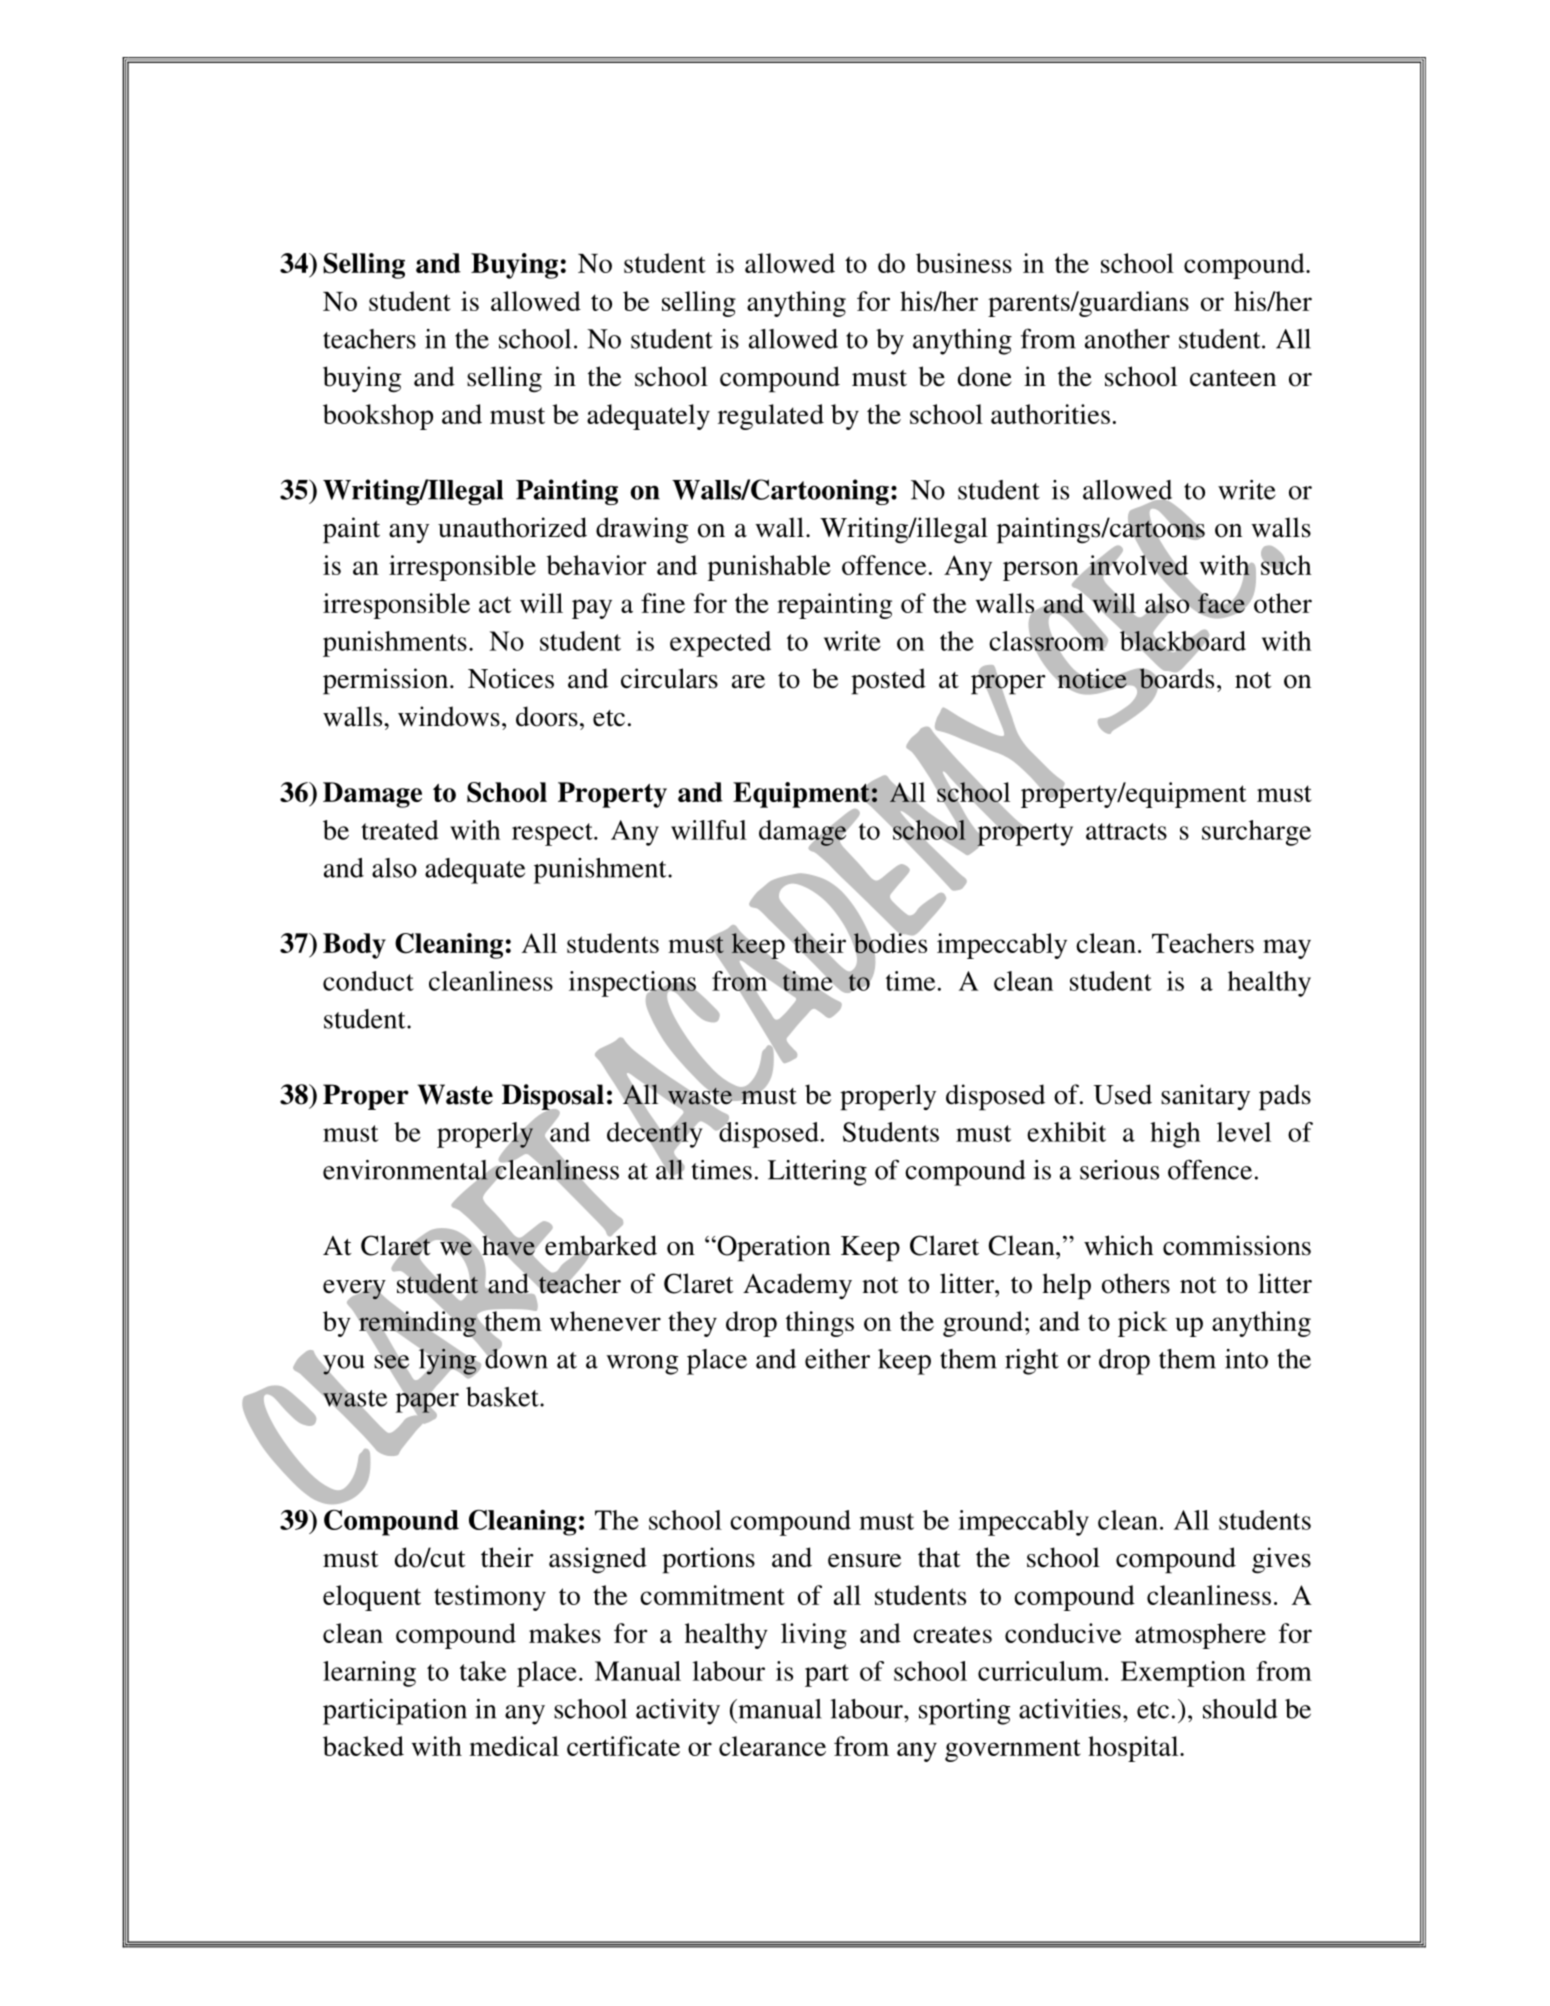  Describe the element at coordinates (553, 1098) in the document. I see `Disposal` at that location.
